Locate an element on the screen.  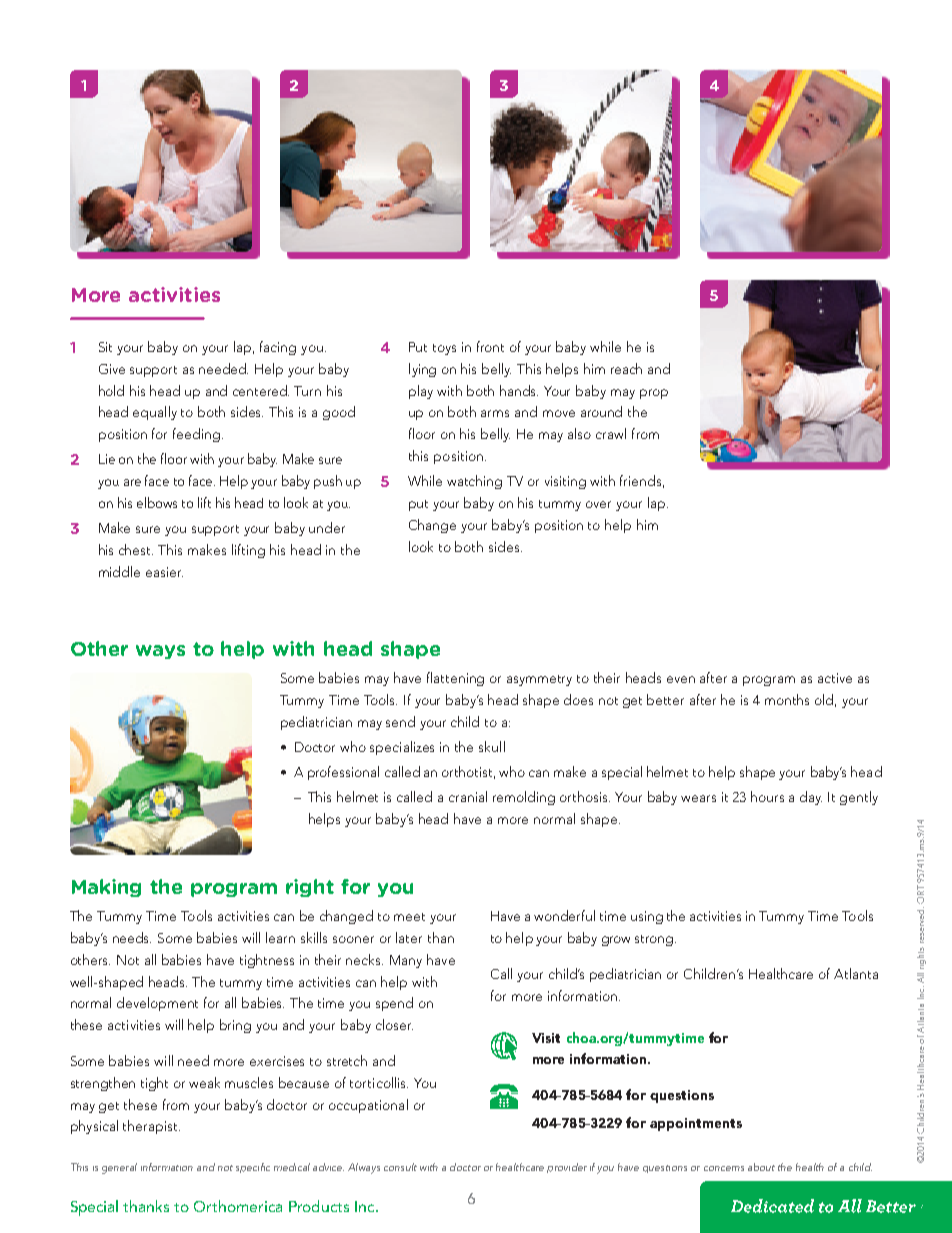
hours is located at coordinates (767, 796).
